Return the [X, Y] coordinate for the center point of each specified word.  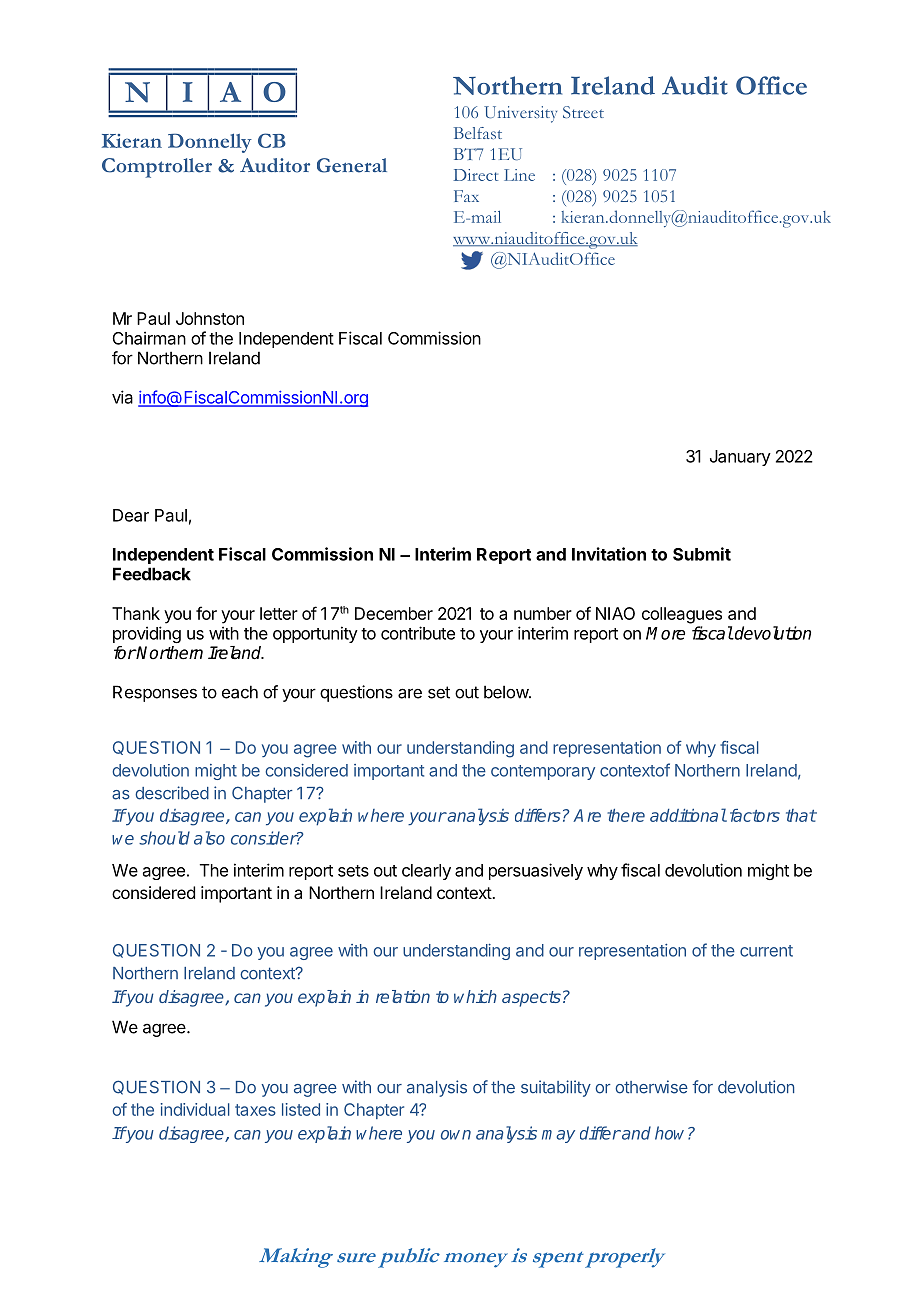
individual [195, 1109]
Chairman [149, 338]
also [209, 838]
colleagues [682, 615]
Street [583, 112]
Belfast [478, 133]
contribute [418, 633]
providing [147, 634]
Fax [466, 196]
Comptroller [157, 168]
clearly [426, 872]
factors [755, 815]
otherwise [651, 1087]
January [740, 458]
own [456, 1135]
